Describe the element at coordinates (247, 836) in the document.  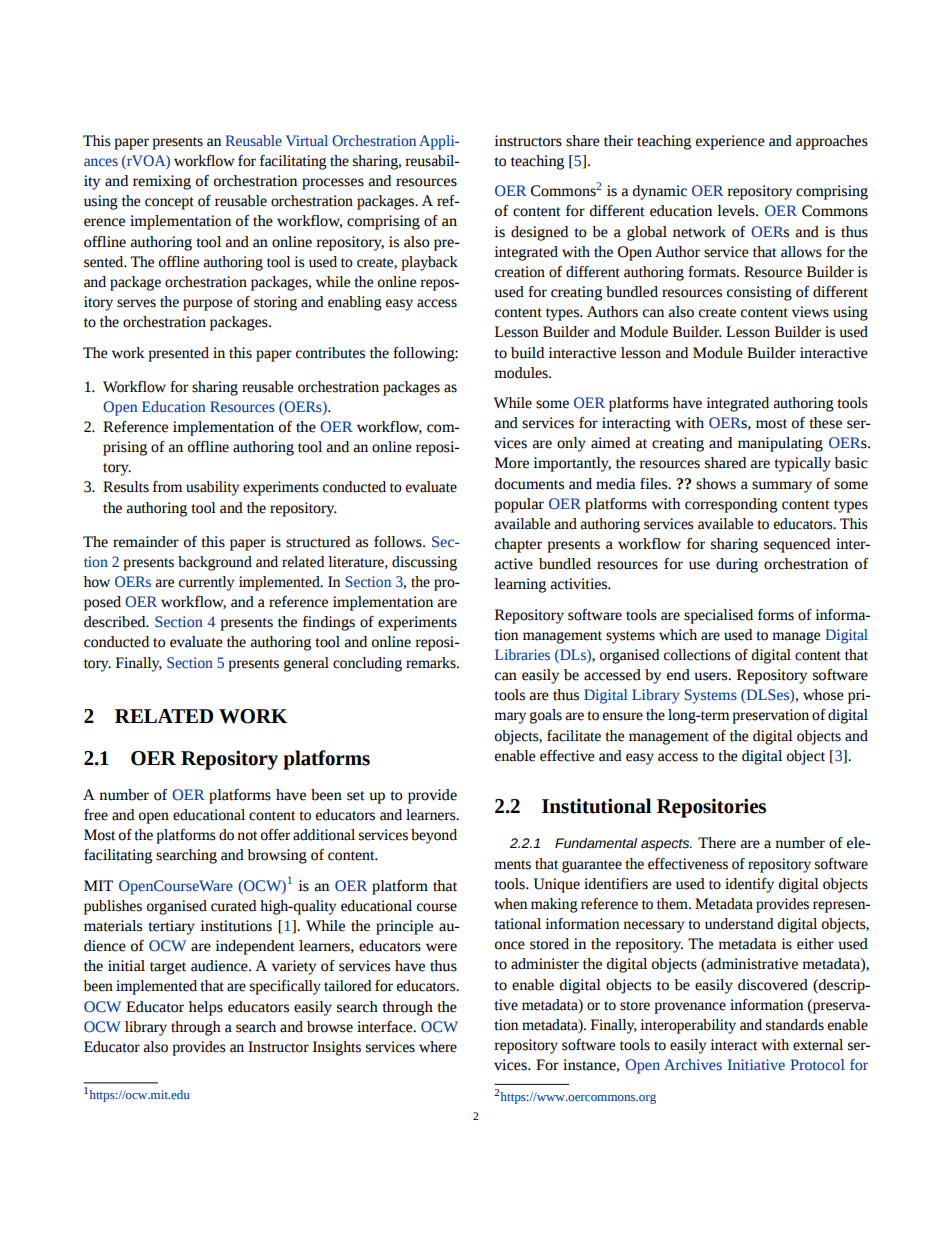
I see `not` at that location.
